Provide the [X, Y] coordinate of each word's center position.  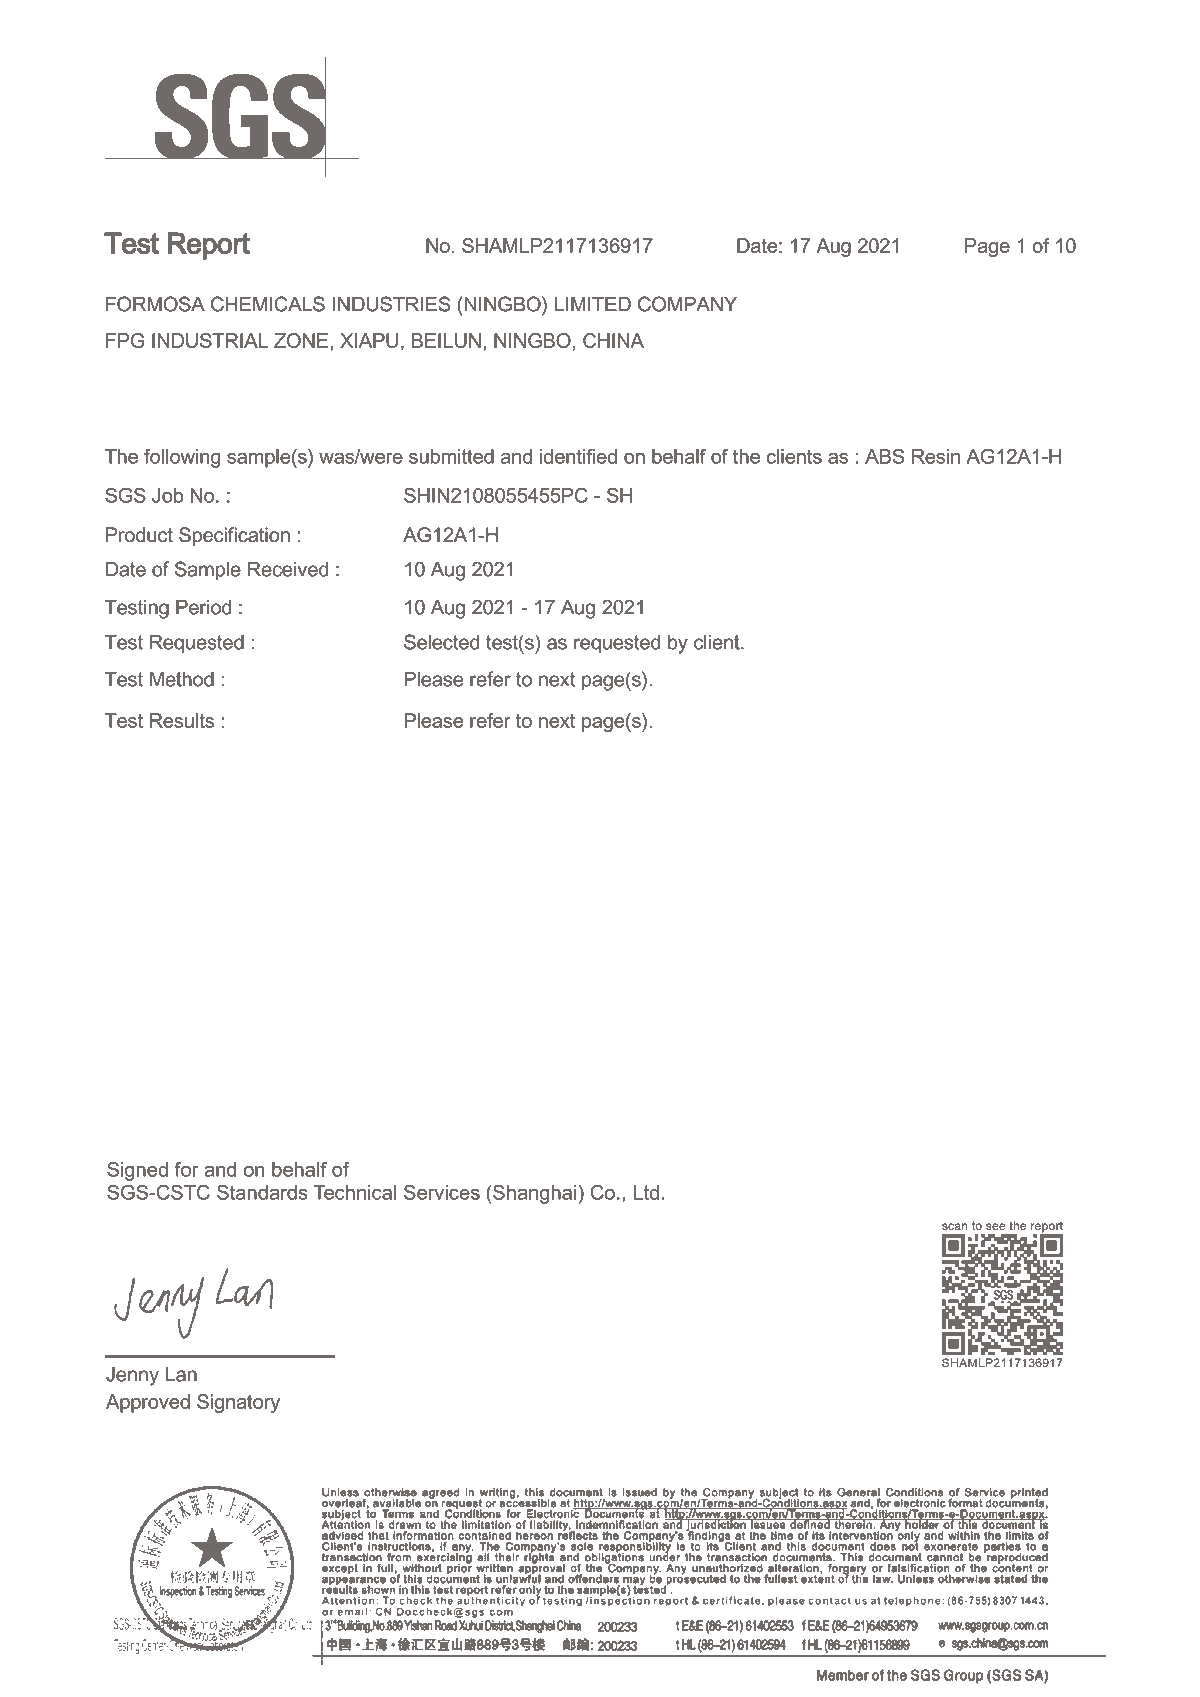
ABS [884, 456]
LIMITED [593, 304]
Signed [137, 1171]
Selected [441, 642]
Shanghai [533, 1194]
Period [203, 607]
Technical [354, 1192]
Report [209, 246]
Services [442, 1192]
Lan [181, 1374]
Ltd [646, 1192]
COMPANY [687, 304]
